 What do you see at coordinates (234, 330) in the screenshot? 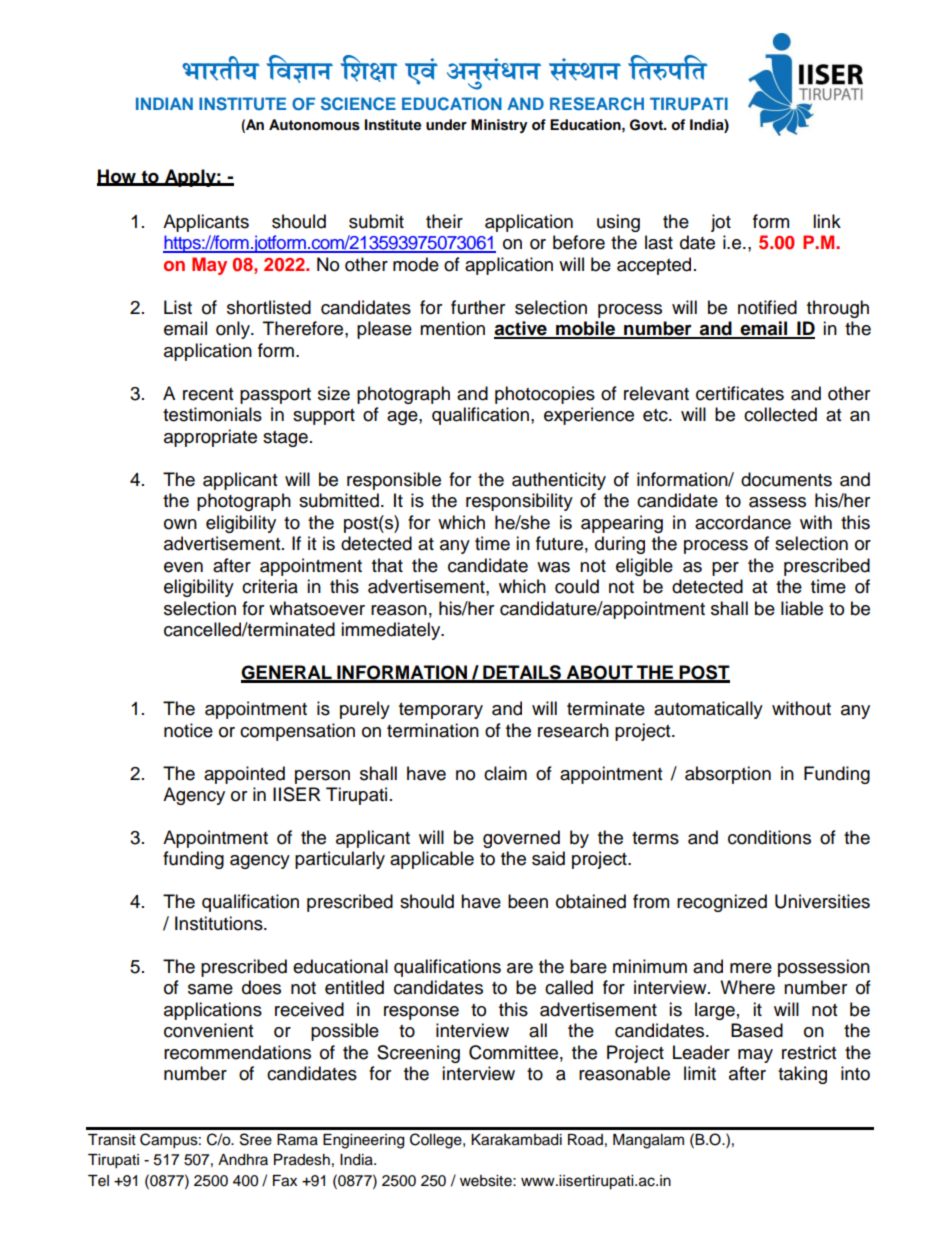
I see `only` at bounding box center [234, 330].
